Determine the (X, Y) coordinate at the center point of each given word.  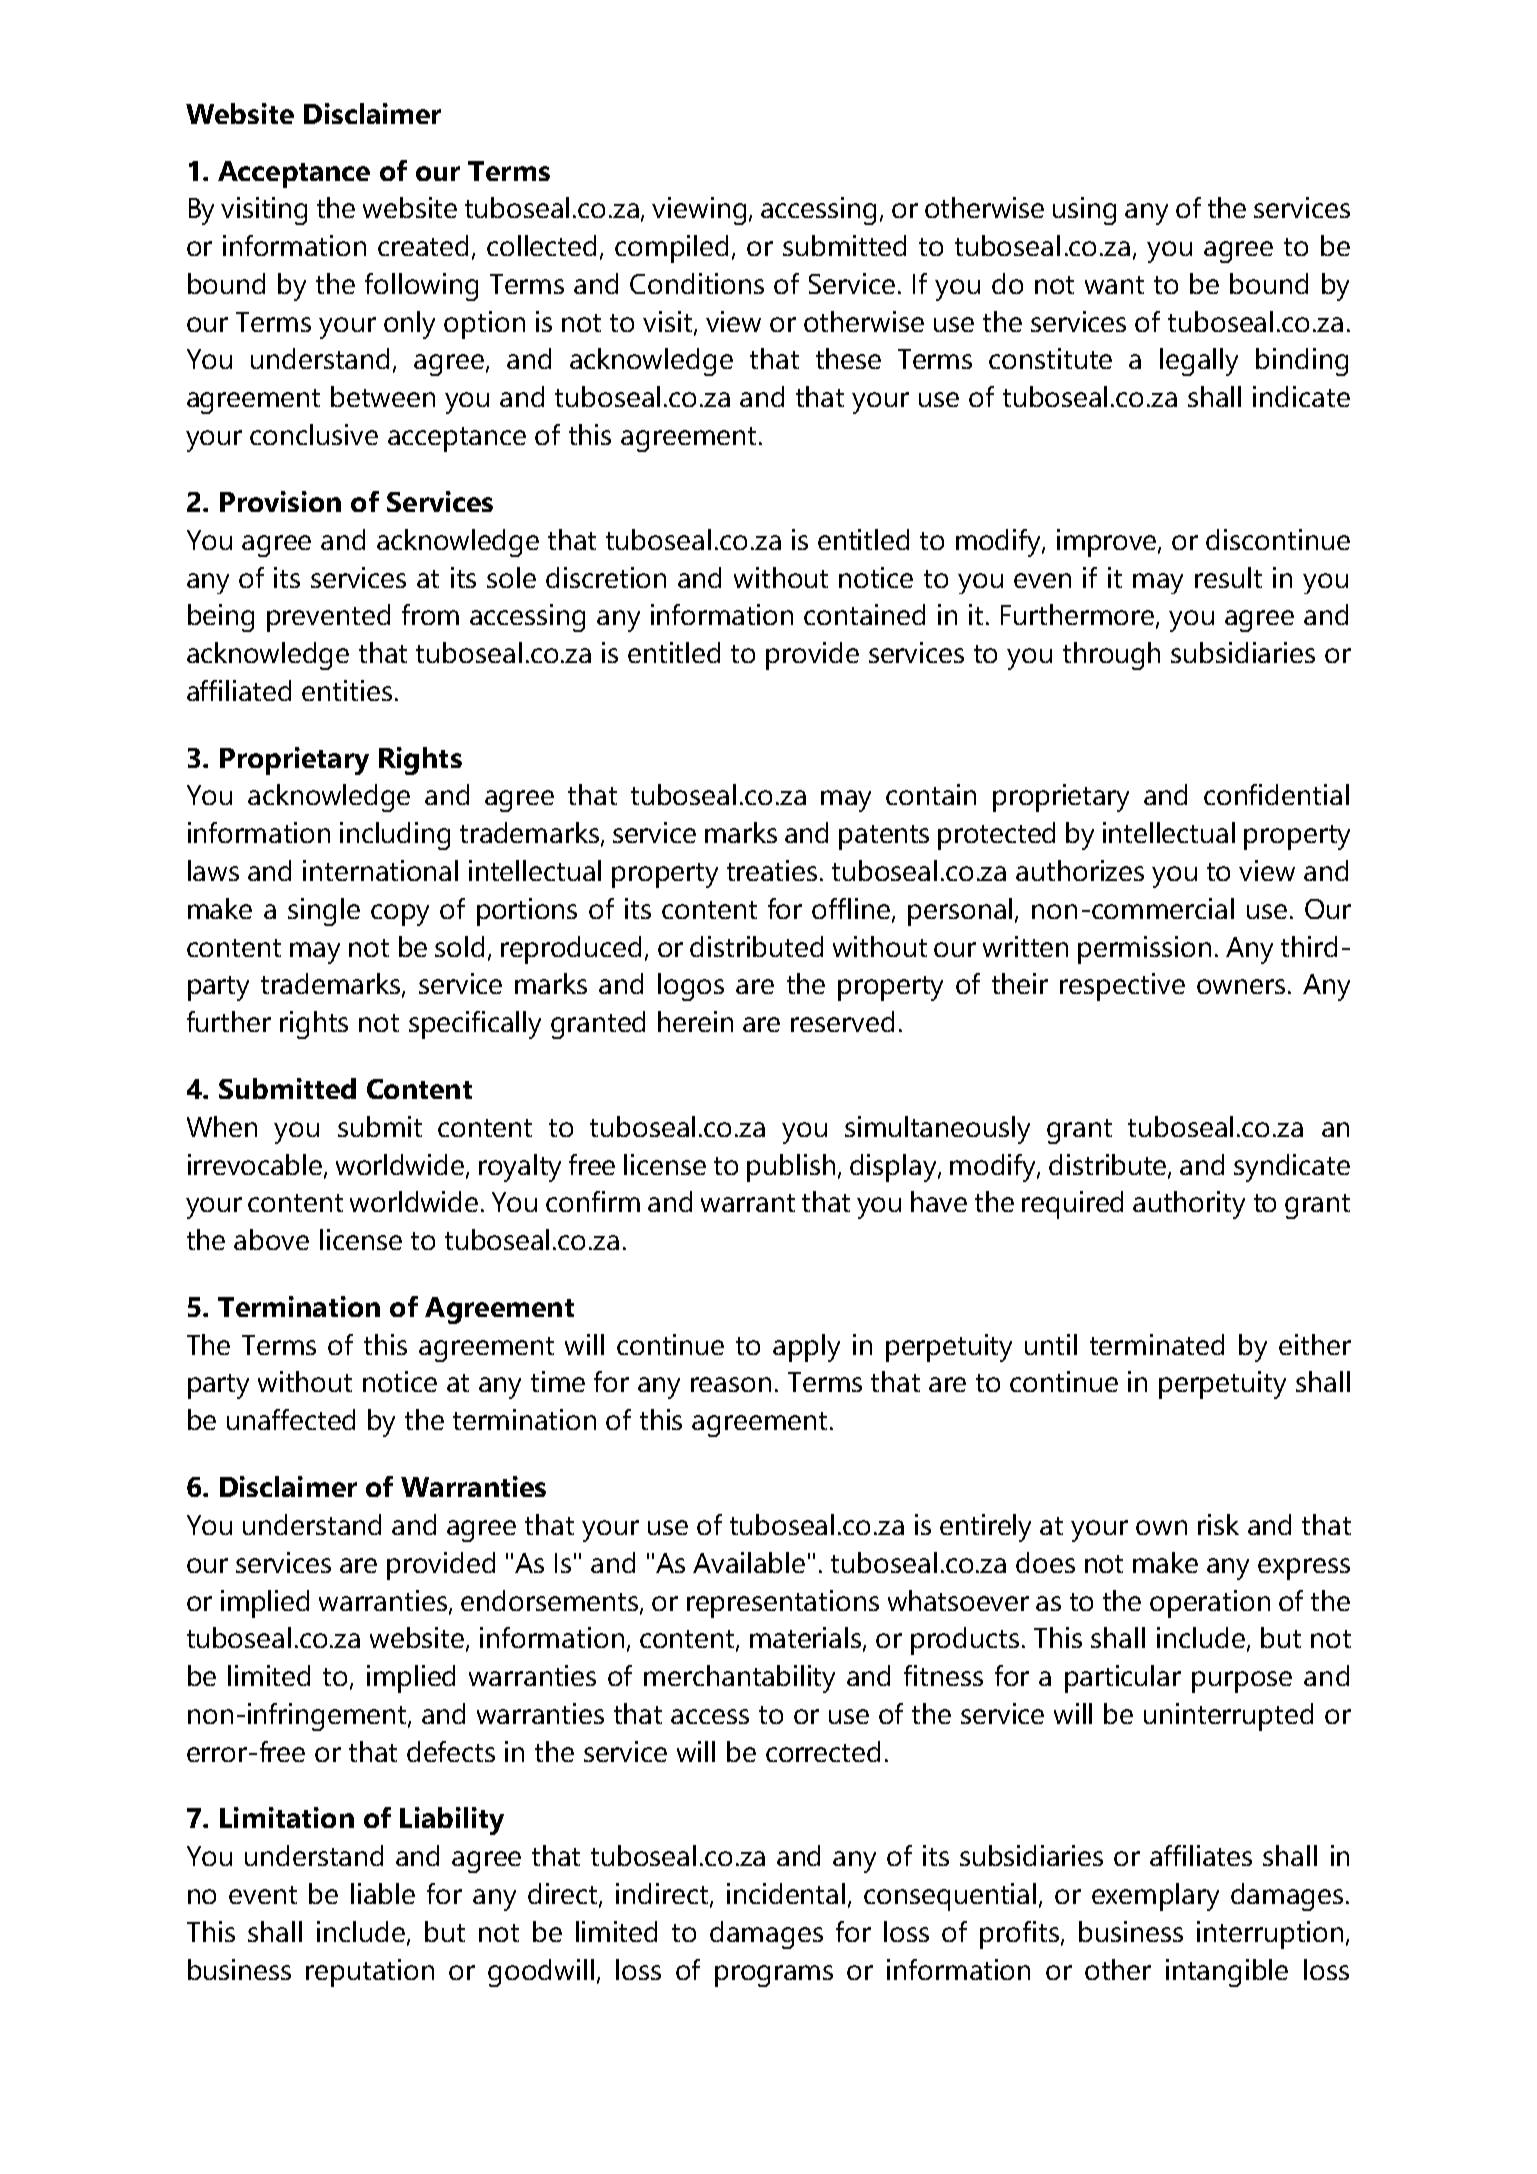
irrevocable (256, 1165)
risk (1218, 1524)
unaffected (291, 1419)
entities (347, 690)
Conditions (697, 283)
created (423, 245)
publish (791, 1168)
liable (383, 1893)
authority (1189, 1205)
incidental (786, 1893)
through (1111, 656)
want (1114, 285)
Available (749, 1562)
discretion (606, 577)
